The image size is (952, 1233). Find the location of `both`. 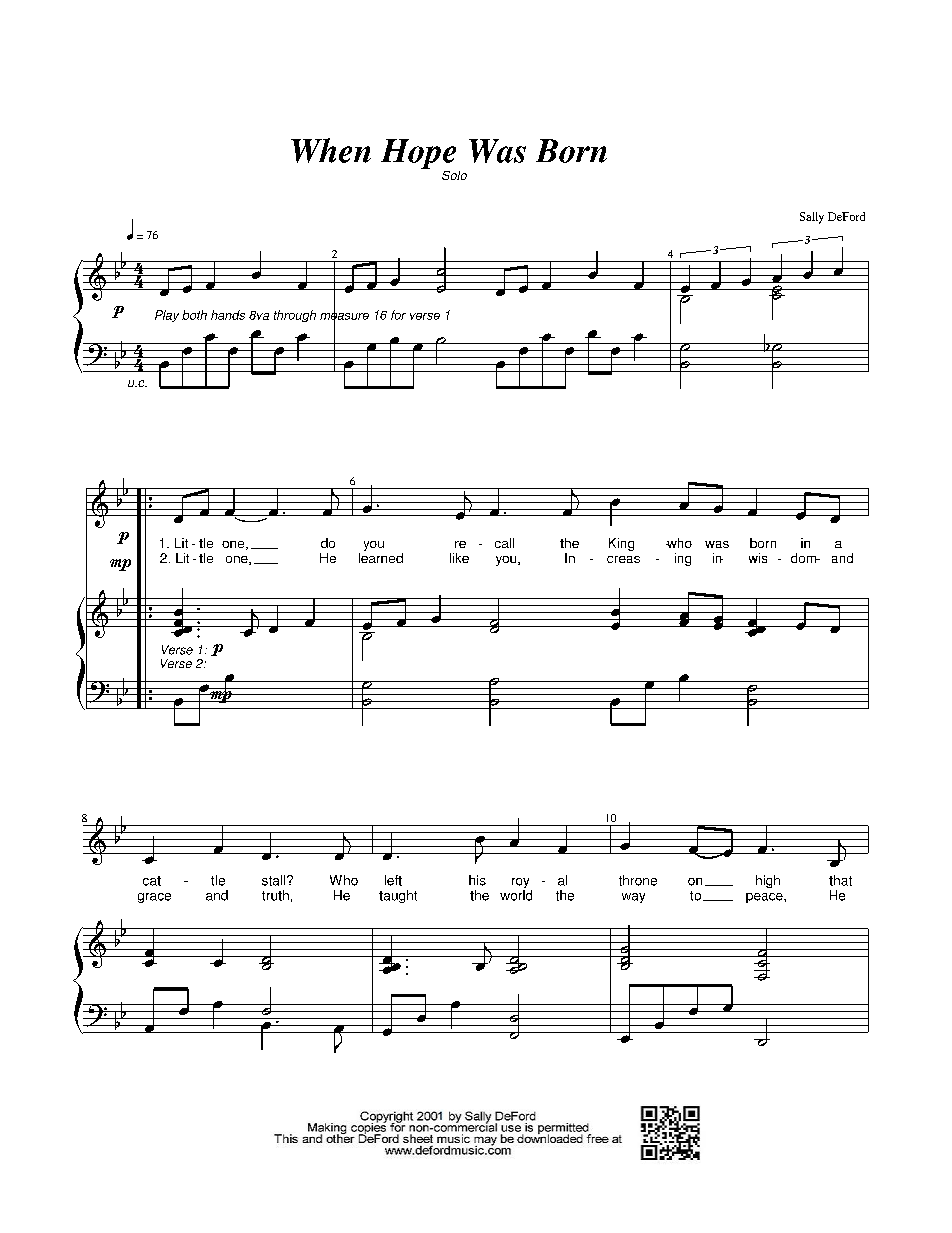

both is located at coordinates (194, 315).
